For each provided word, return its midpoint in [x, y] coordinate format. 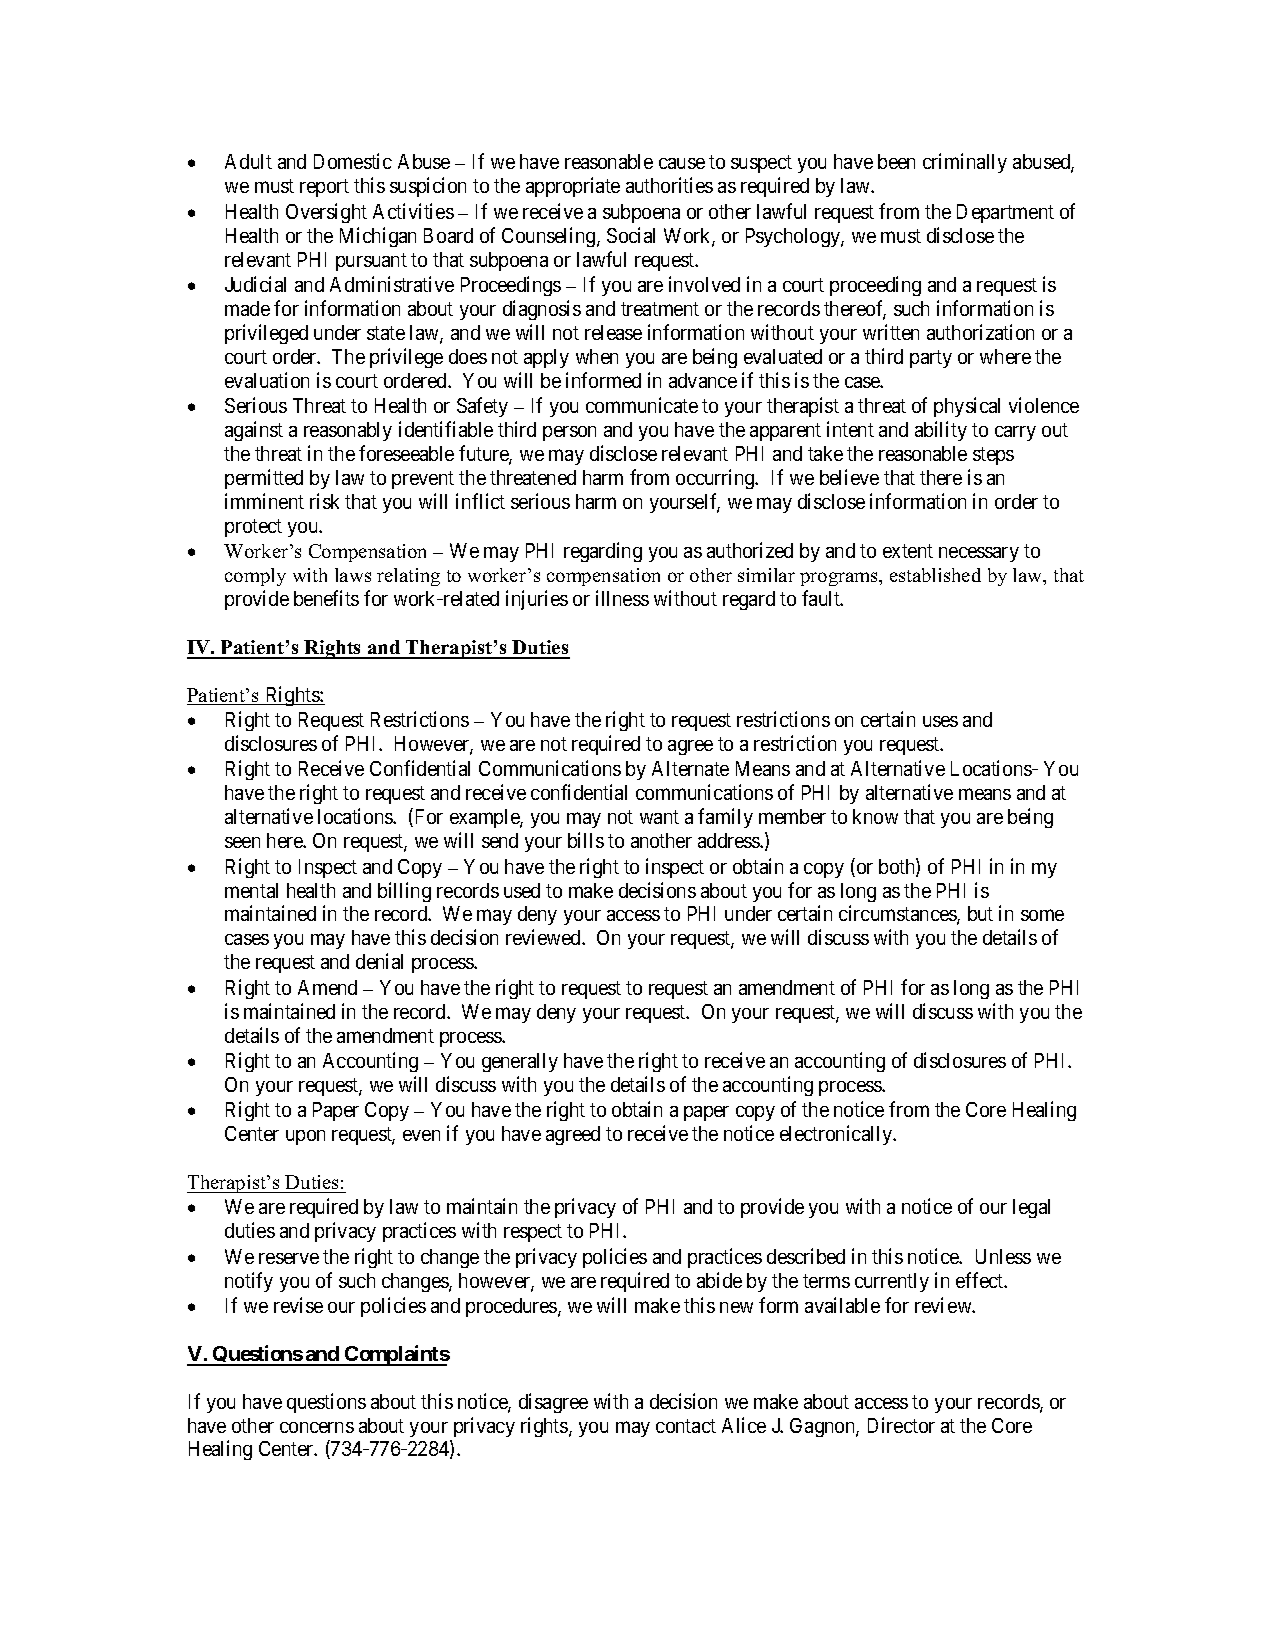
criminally [965, 163]
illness [622, 598]
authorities [669, 185]
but [980, 913]
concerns [317, 1427]
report [324, 188]
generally [520, 1062]
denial [379, 961]
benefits [326, 598]
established [935, 575]
